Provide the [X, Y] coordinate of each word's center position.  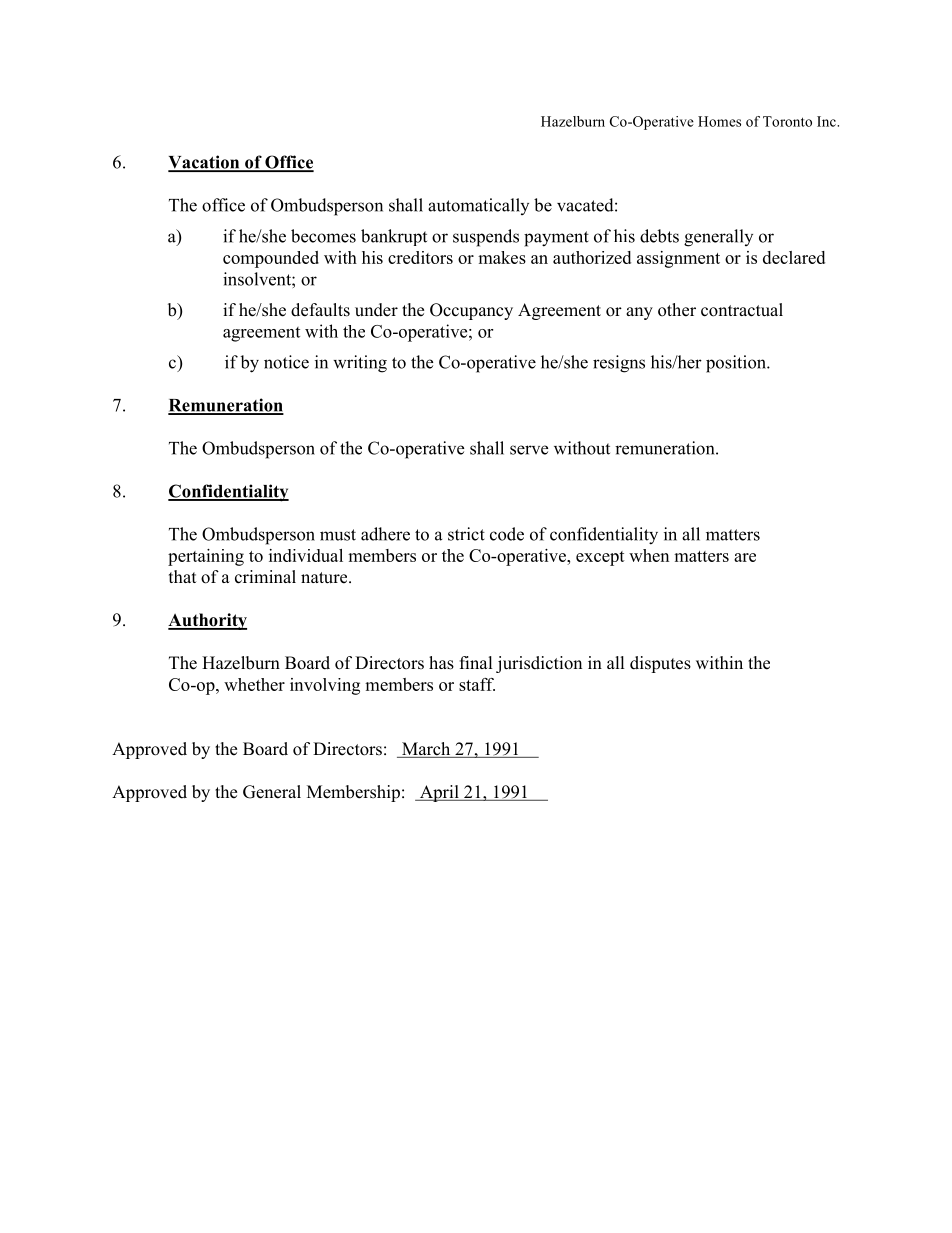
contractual [742, 310]
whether [254, 684]
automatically [478, 206]
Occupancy [471, 311]
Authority [207, 621]
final [476, 662]
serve [529, 450]
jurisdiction [539, 664]
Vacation [205, 163]
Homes [719, 121]
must [338, 535]
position [737, 364]
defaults [320, 310]
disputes [660, 664]
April [439, 793]
